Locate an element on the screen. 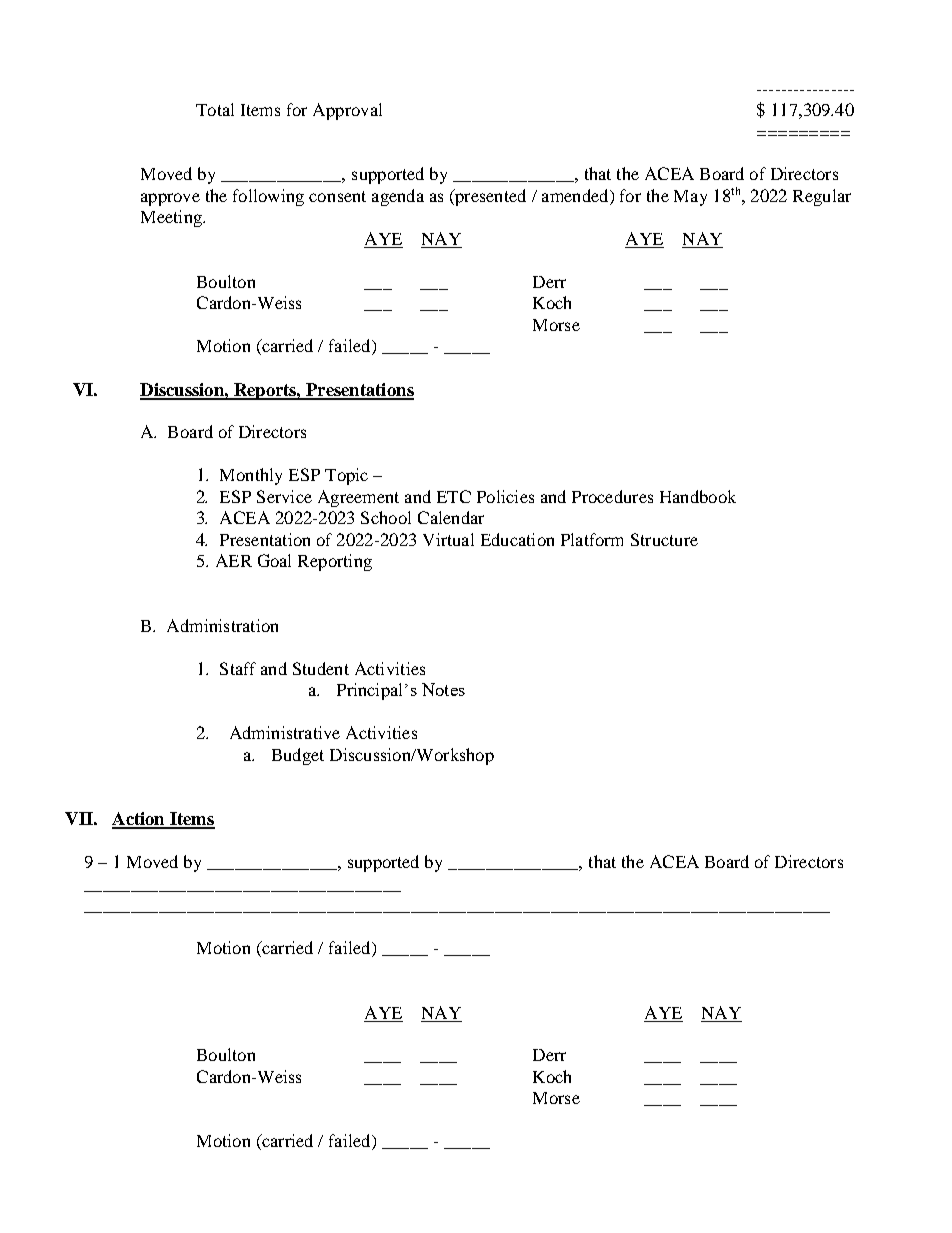 This screenshot has height=1233, width=952. Total is located at coordinates (215, 109).
